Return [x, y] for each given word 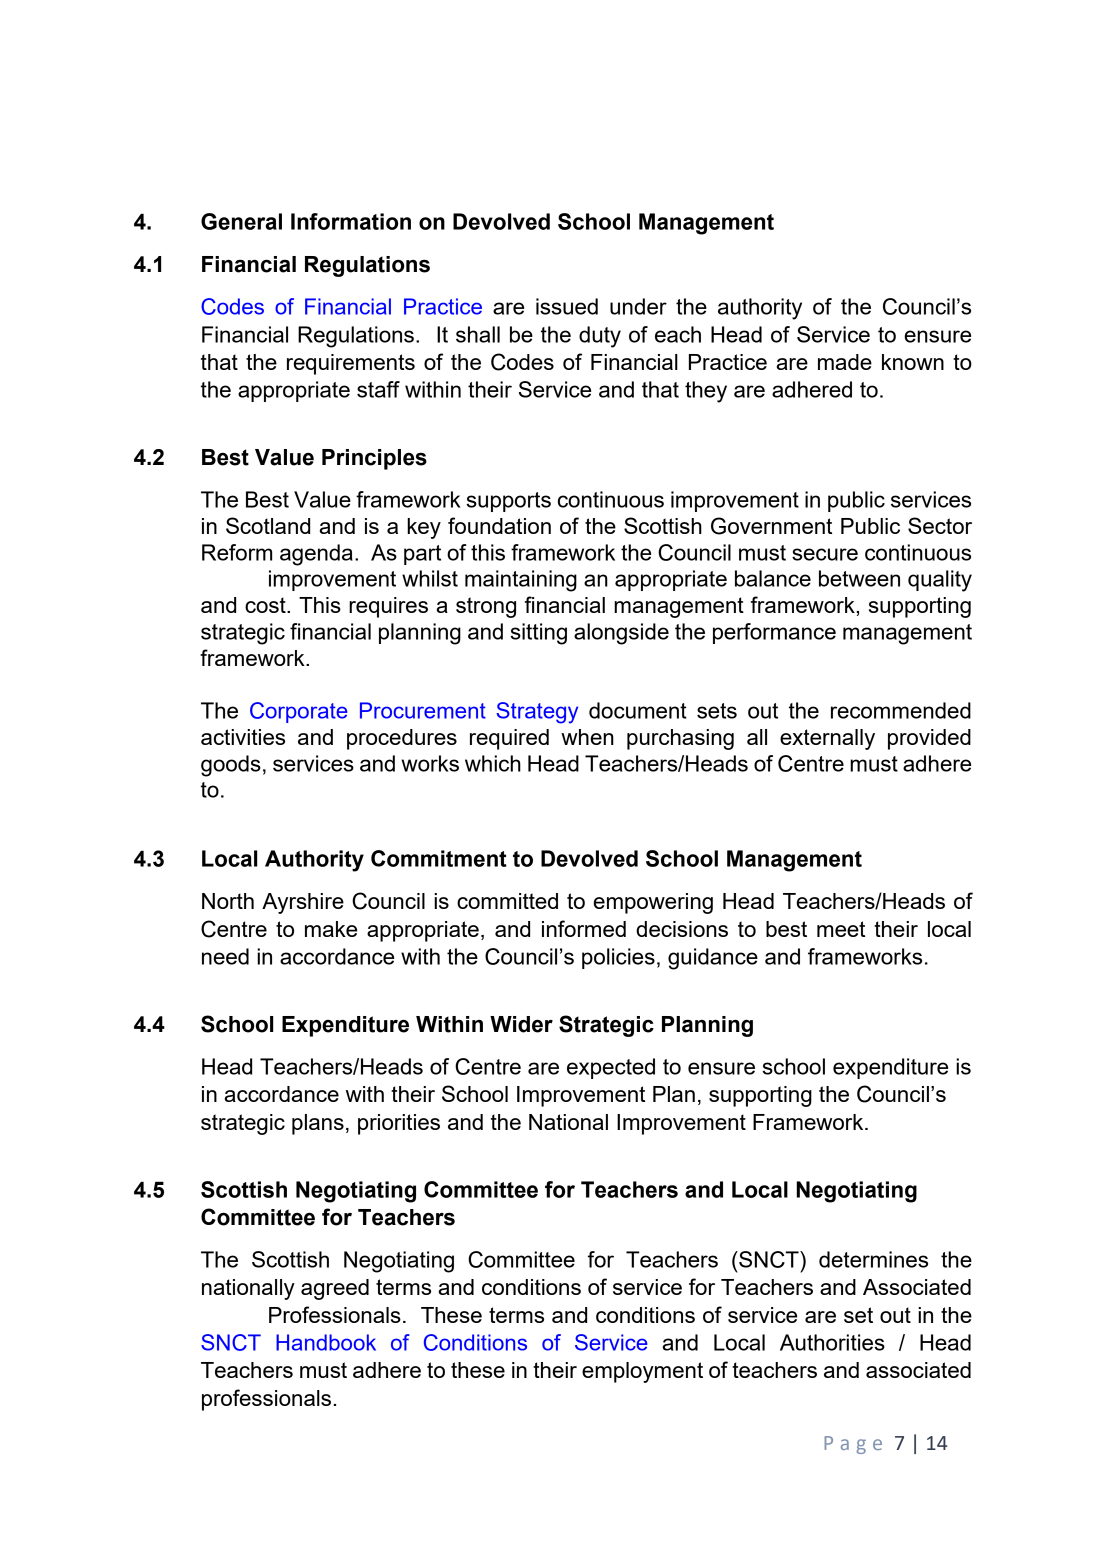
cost [266, 605]
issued [567, 306]
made [845, 362]
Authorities [832, 1342]
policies [618, 958]
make [331, 929]
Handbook [326, 1342]
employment [642, 1372]
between [859, 578]
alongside [621, 634]
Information [351, 221]
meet [841, 929]
